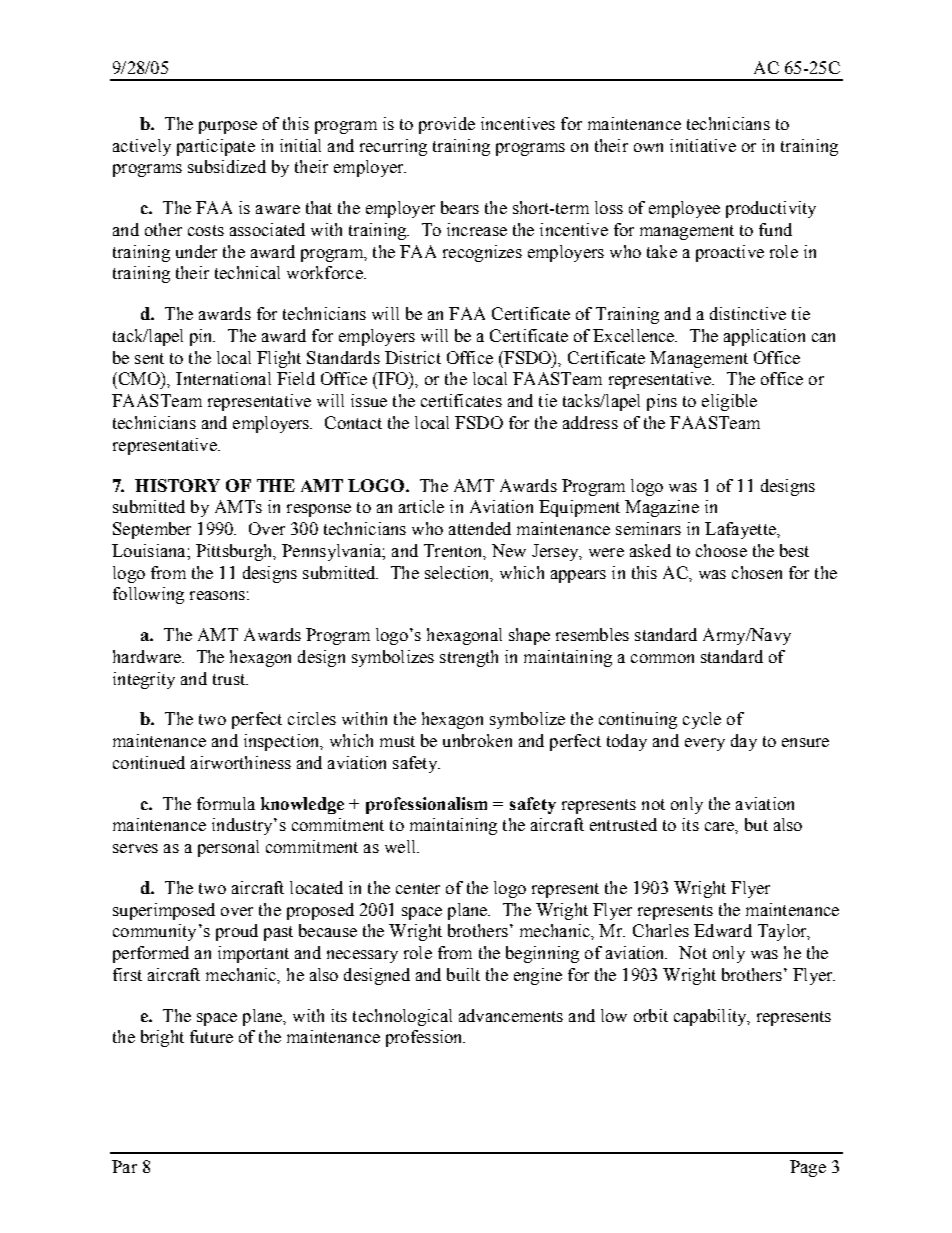 The image size is (952, 1233). I want to click on application, so click(764, 337).
